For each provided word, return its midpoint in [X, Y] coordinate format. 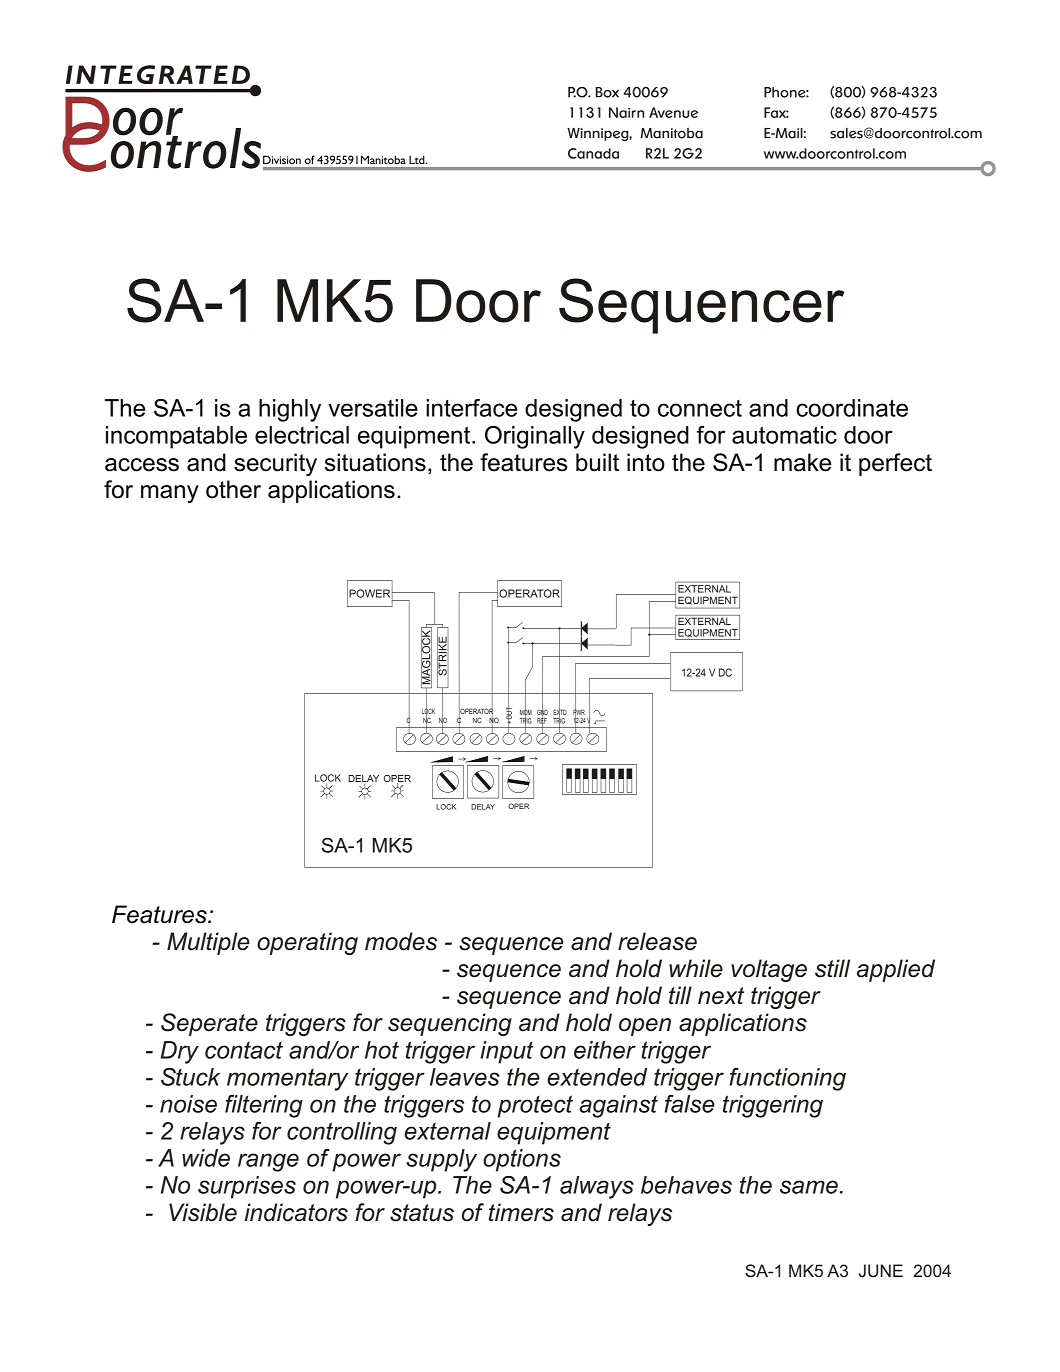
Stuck [190, 1077]
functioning [787, 1079]
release [657, 941]
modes [401, 941]
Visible [203, 1212]
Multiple [208, 943]
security [275, 464]
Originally [535, 437]
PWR [579, 712]
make [802, 462]
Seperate [209, 1024]
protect [535, 1106]
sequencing [450, 1024]
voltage [769, 970]
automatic [784, 435]
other [233, 489]
